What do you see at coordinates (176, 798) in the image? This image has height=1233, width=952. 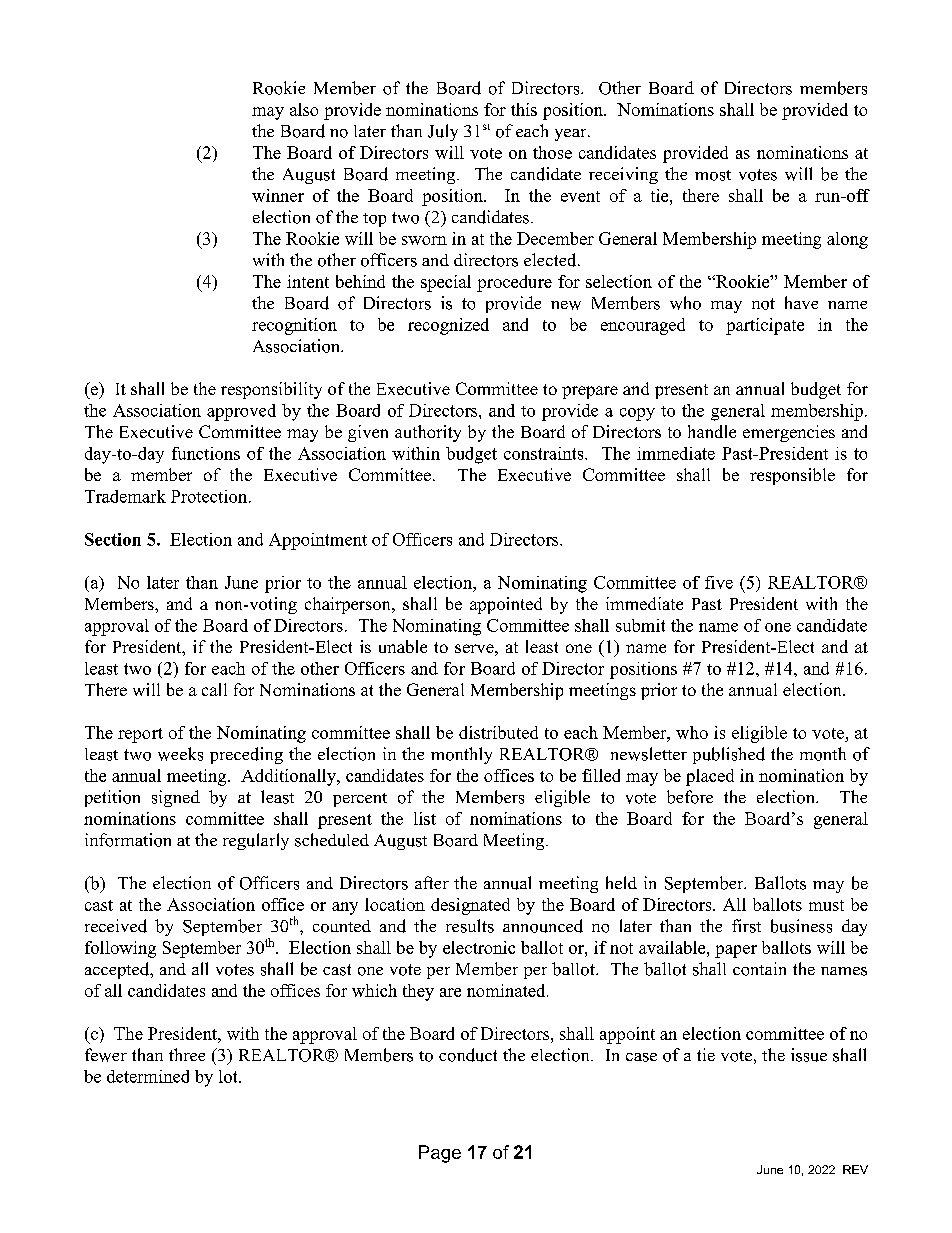 I see `signed` at bounding box center [176, 798].
